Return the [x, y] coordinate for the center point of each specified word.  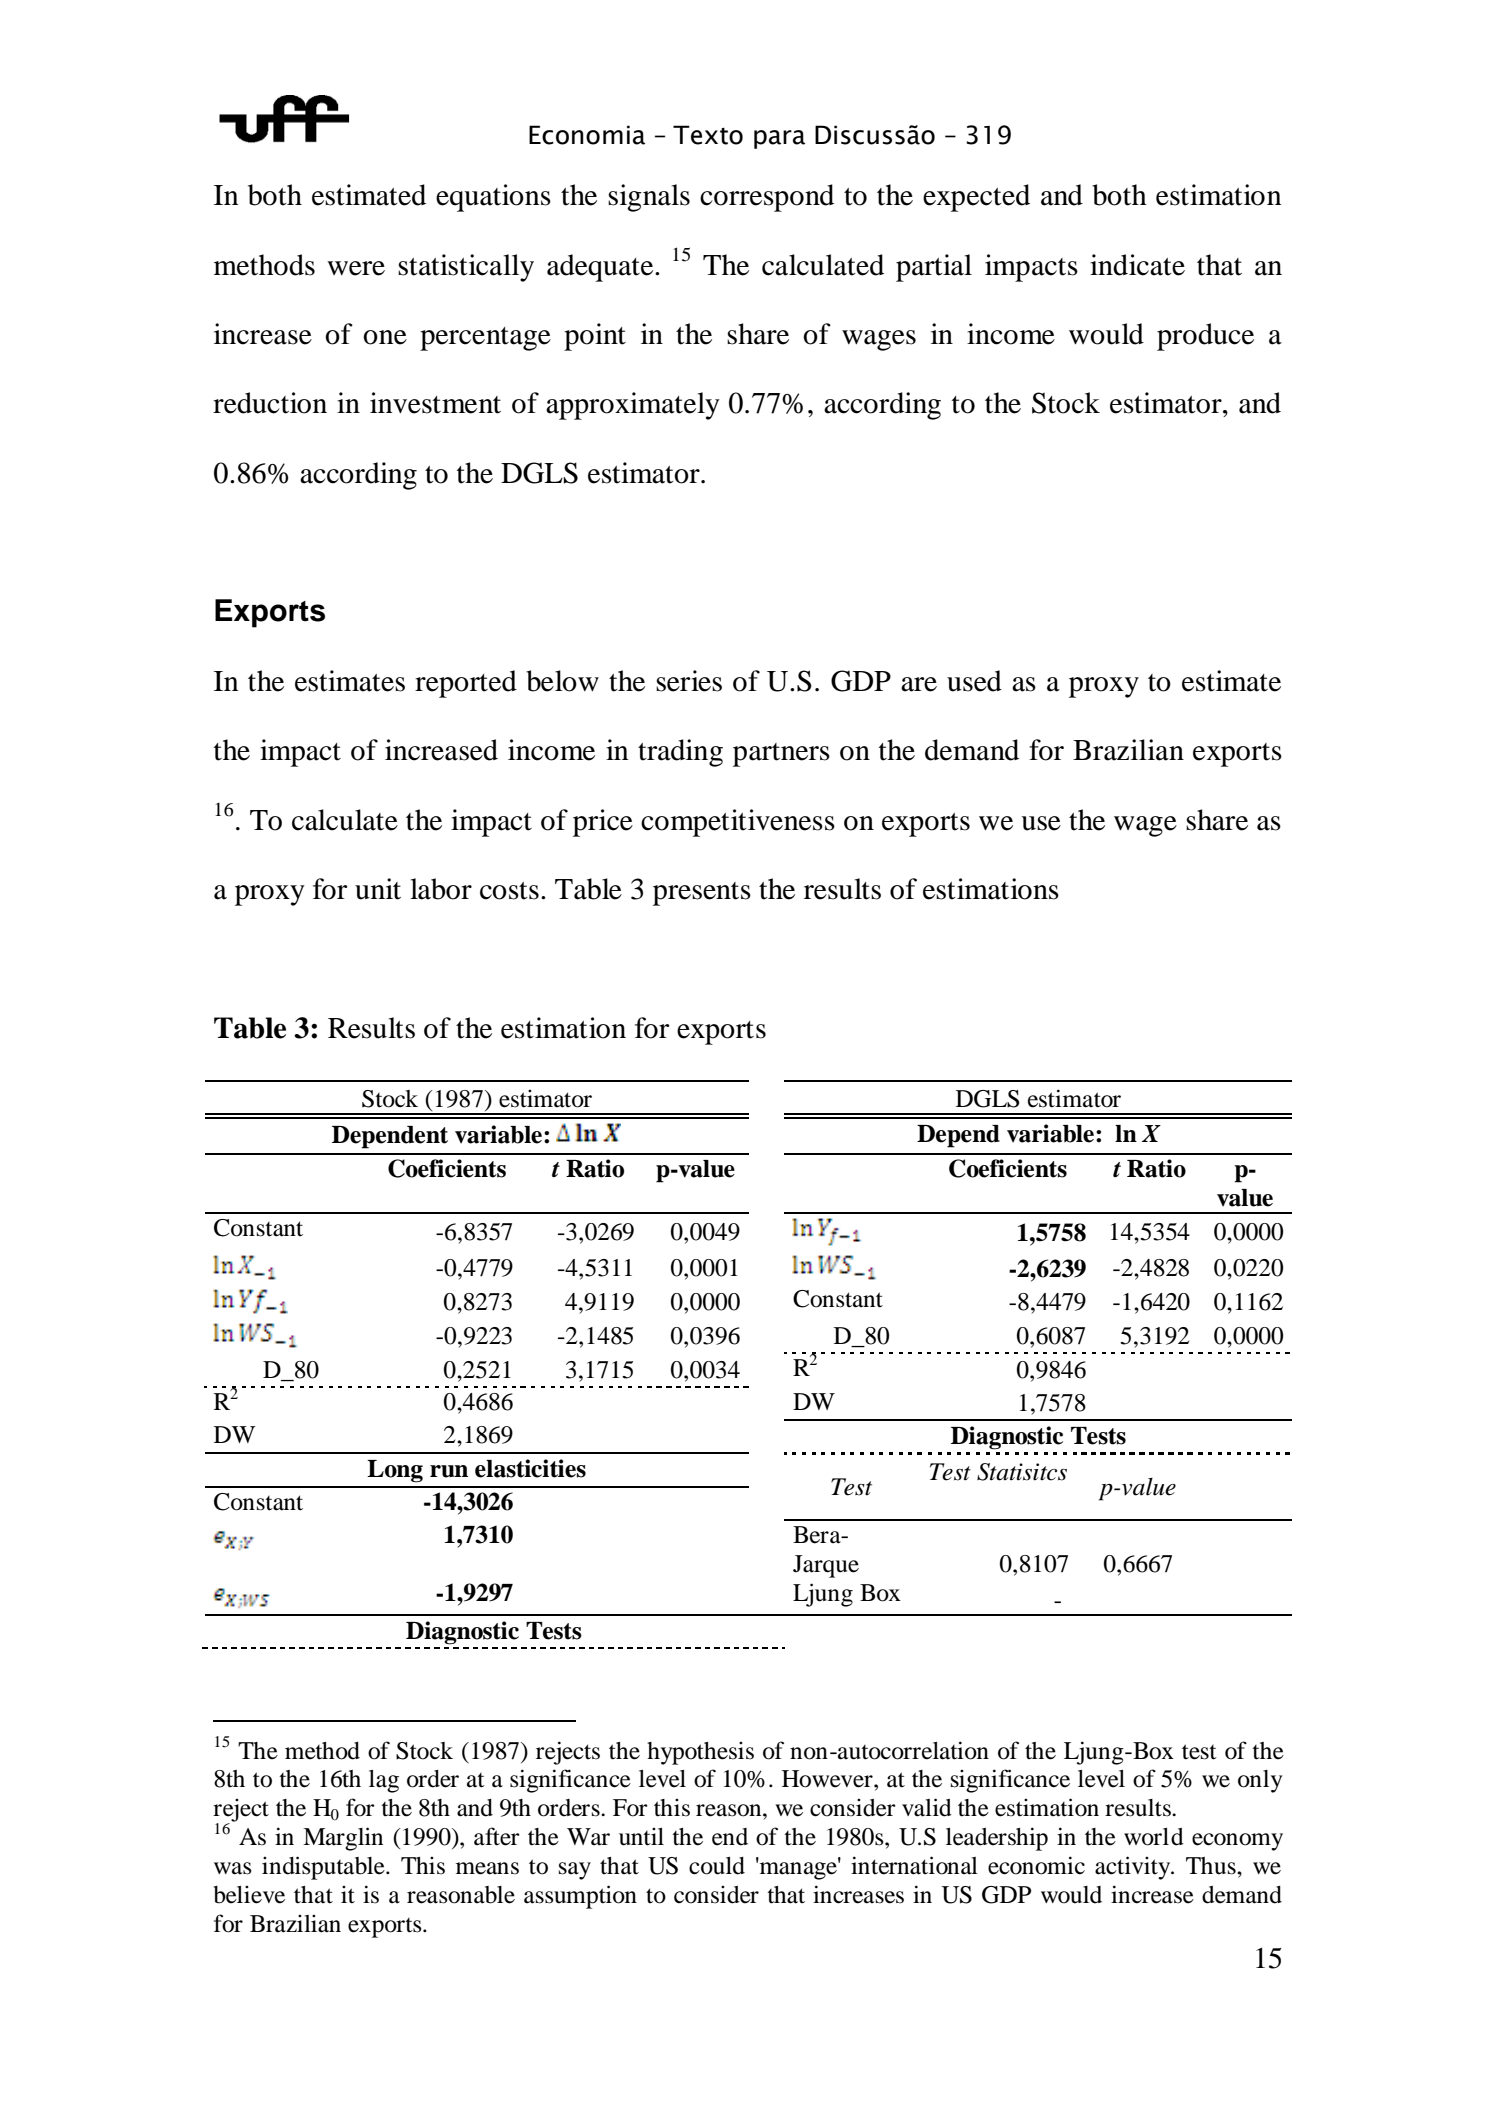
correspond [767, 198]
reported [466, 684]
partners [781, 755]
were [356, 268]
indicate [1137, 265]
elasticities [530, 1468]
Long [395, 1471]
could [717, 1866]
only [1260, 1781]
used [974, 681]
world [1154, 1837]
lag [384, 1781]
